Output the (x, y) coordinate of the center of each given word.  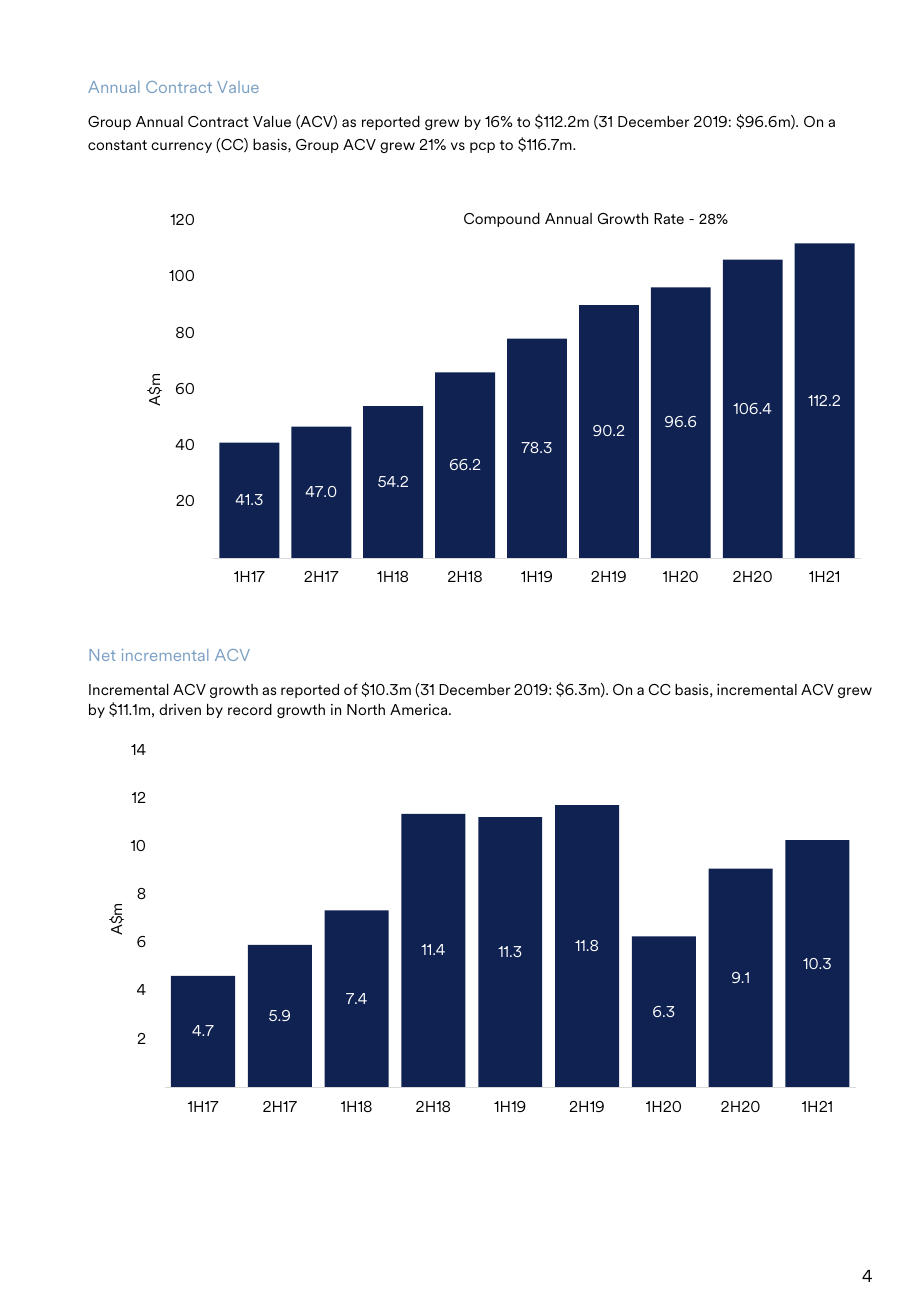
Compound (502, 220)
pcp (482, 147)
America (420, 709)
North (366, 709)
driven (180, 709)
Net (102, 655)
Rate (669, 218)
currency (181, 147)
